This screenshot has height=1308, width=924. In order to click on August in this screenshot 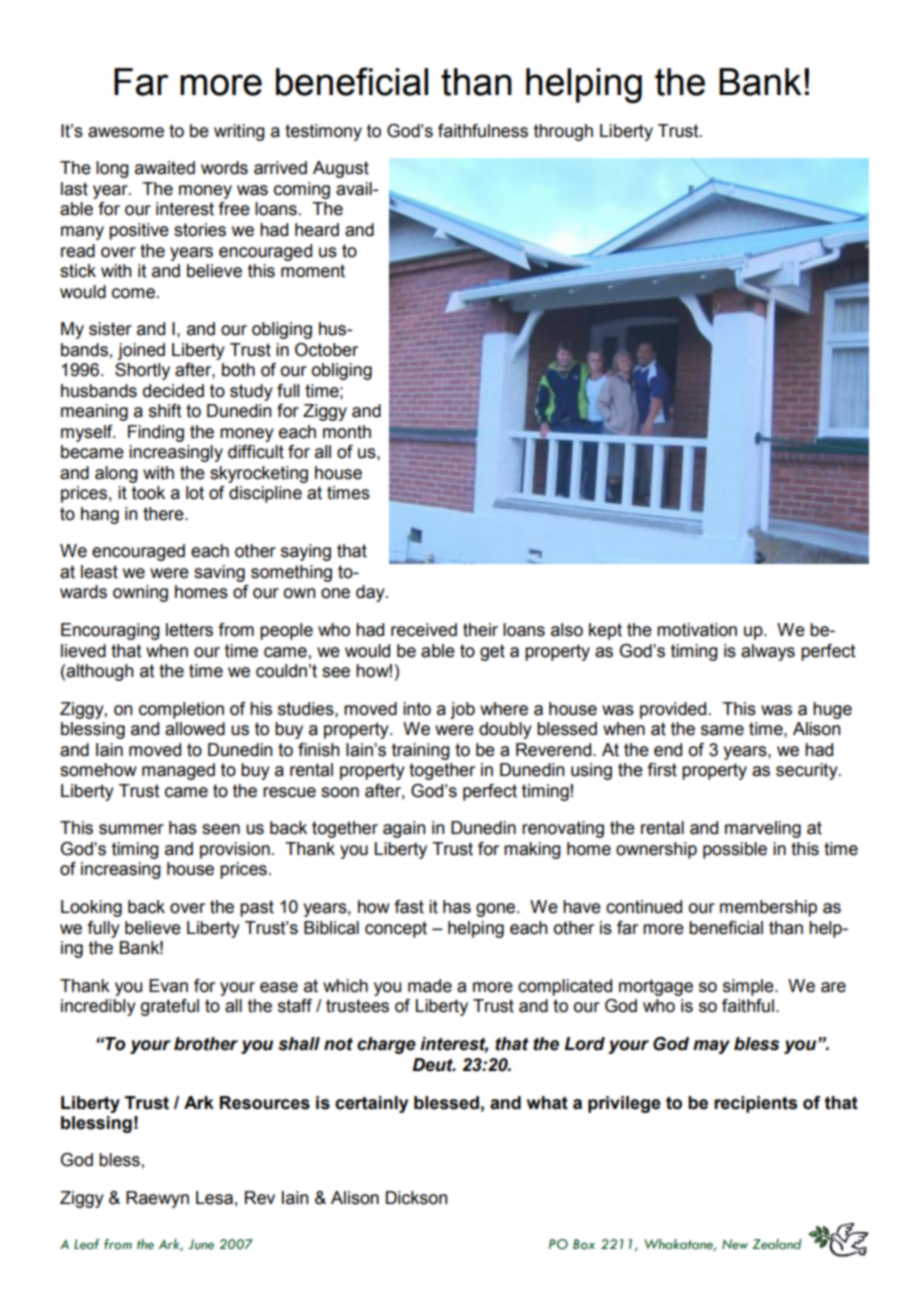, I will do `click(341, 169)`.
